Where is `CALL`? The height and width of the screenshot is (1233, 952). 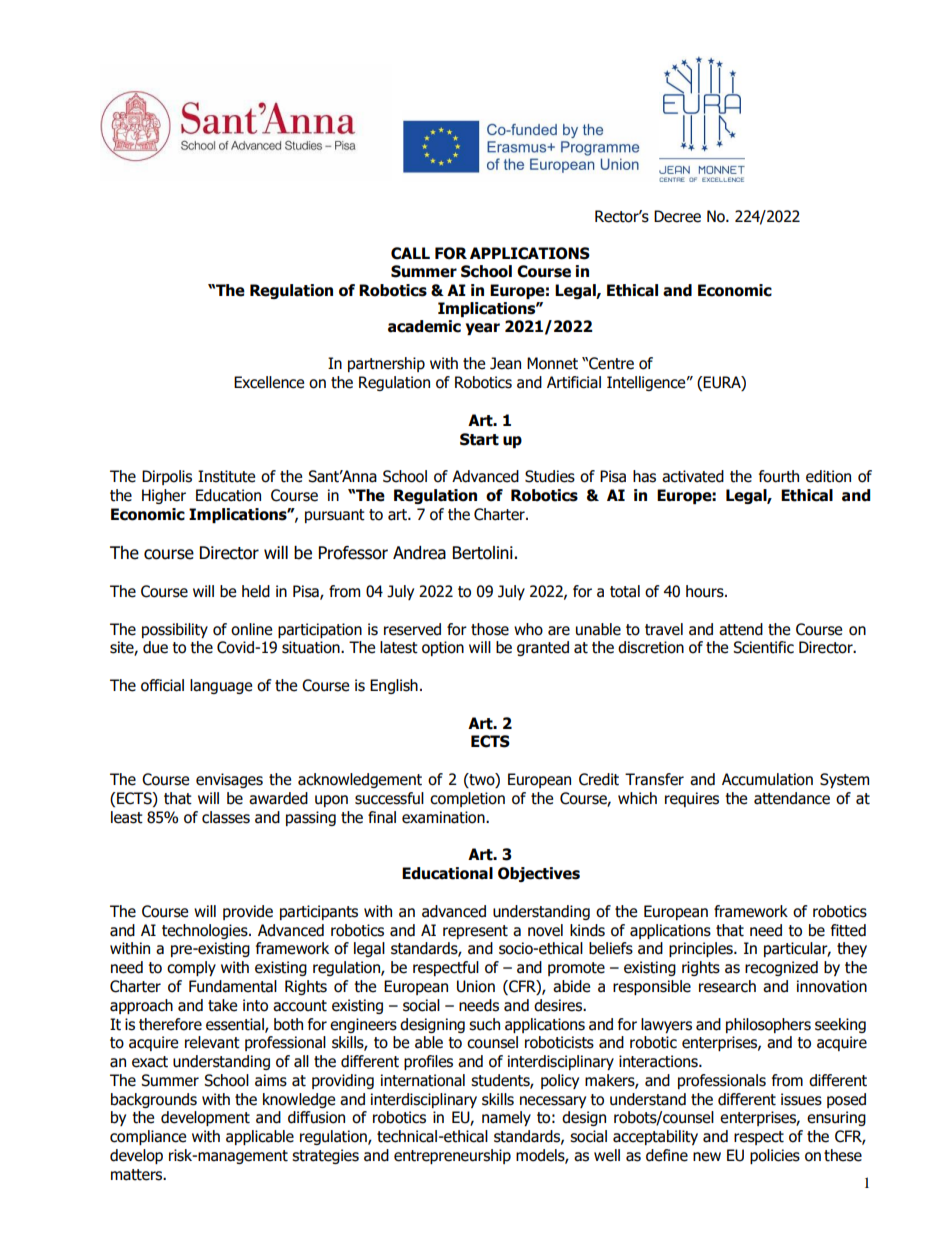 CALL is located at coordinates (410, 253).
